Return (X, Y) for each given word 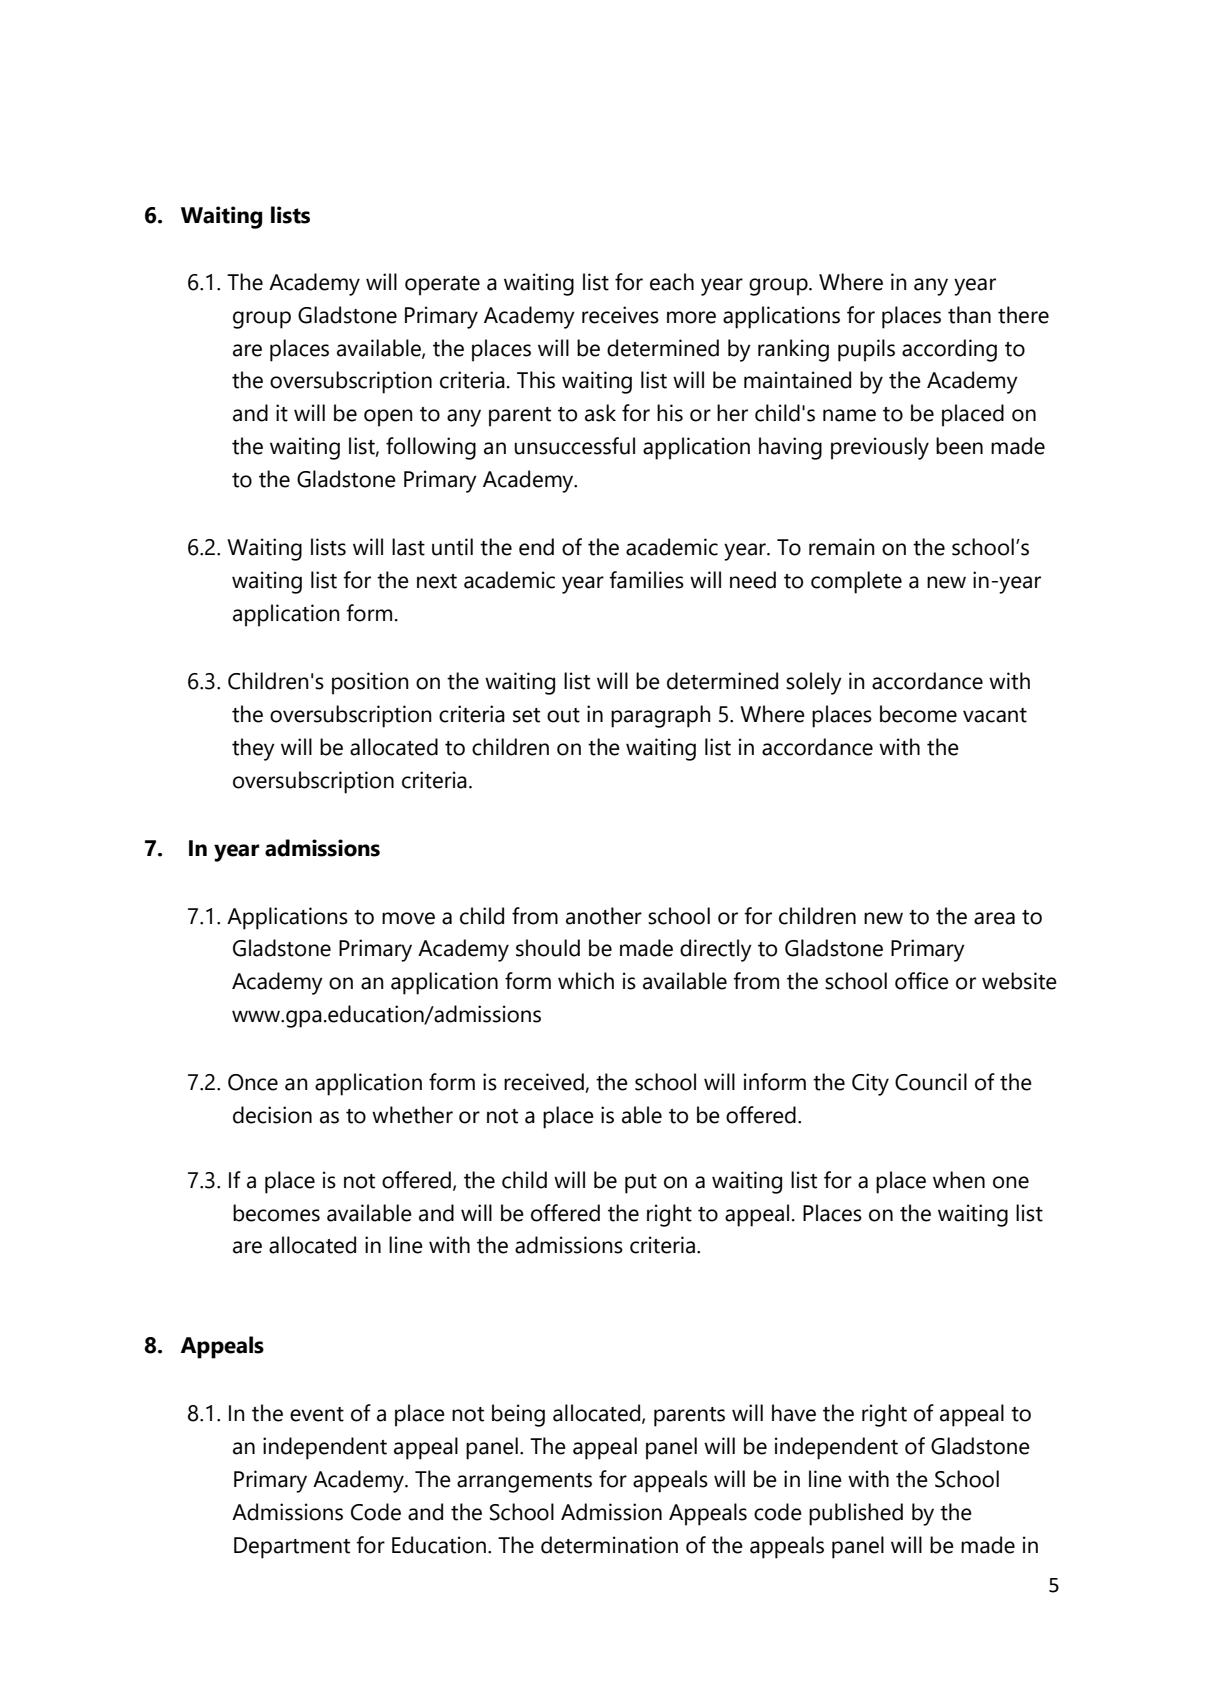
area (994, 918)
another (604, 916)
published (856, 1514)
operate (442, 286)
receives (620, 315)
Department (292, 1548)
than (969, 315)
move (408, 918)
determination (609, 1545)
